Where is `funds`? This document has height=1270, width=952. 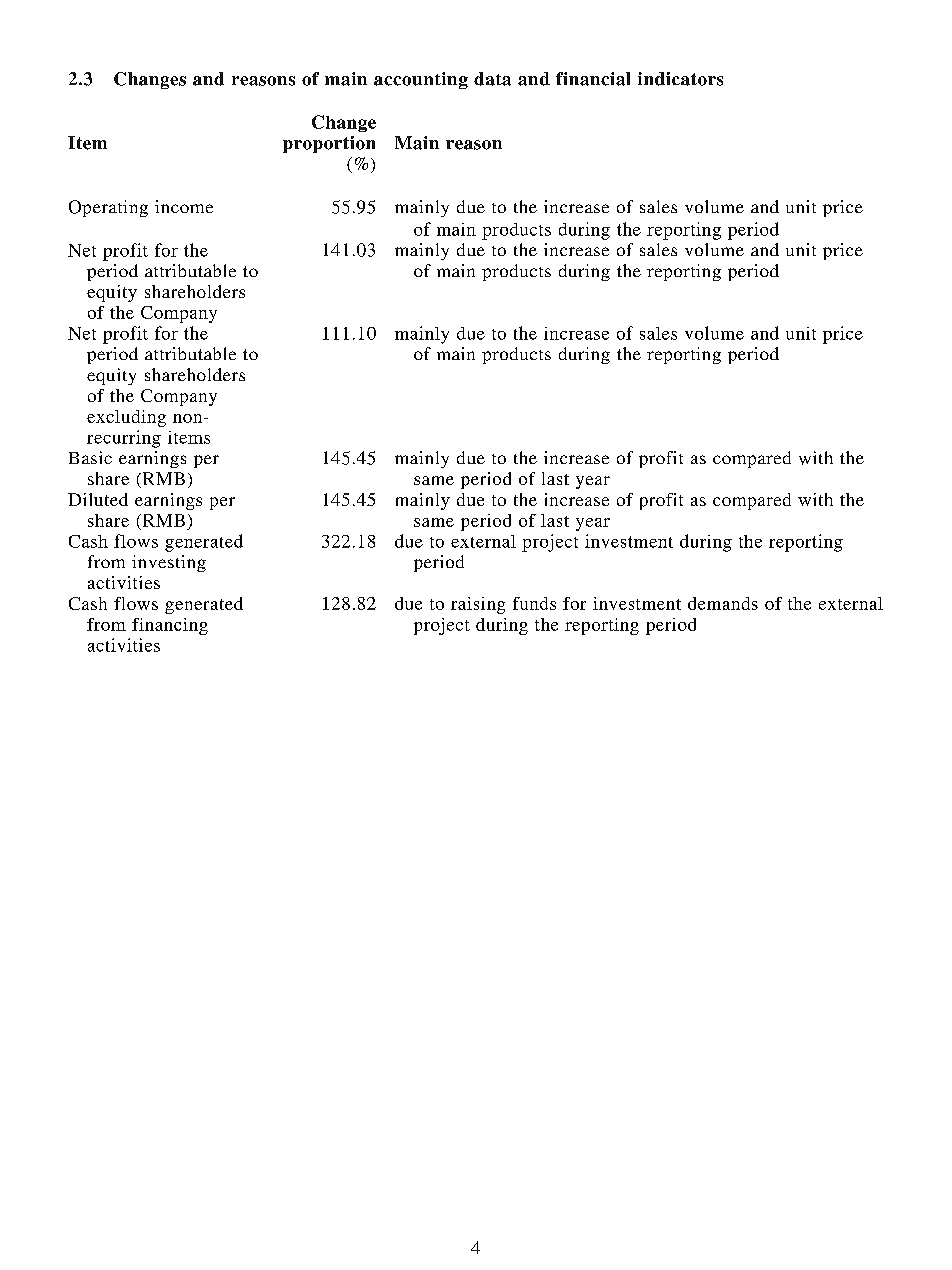 funds is located at coordinates (534, 603).
